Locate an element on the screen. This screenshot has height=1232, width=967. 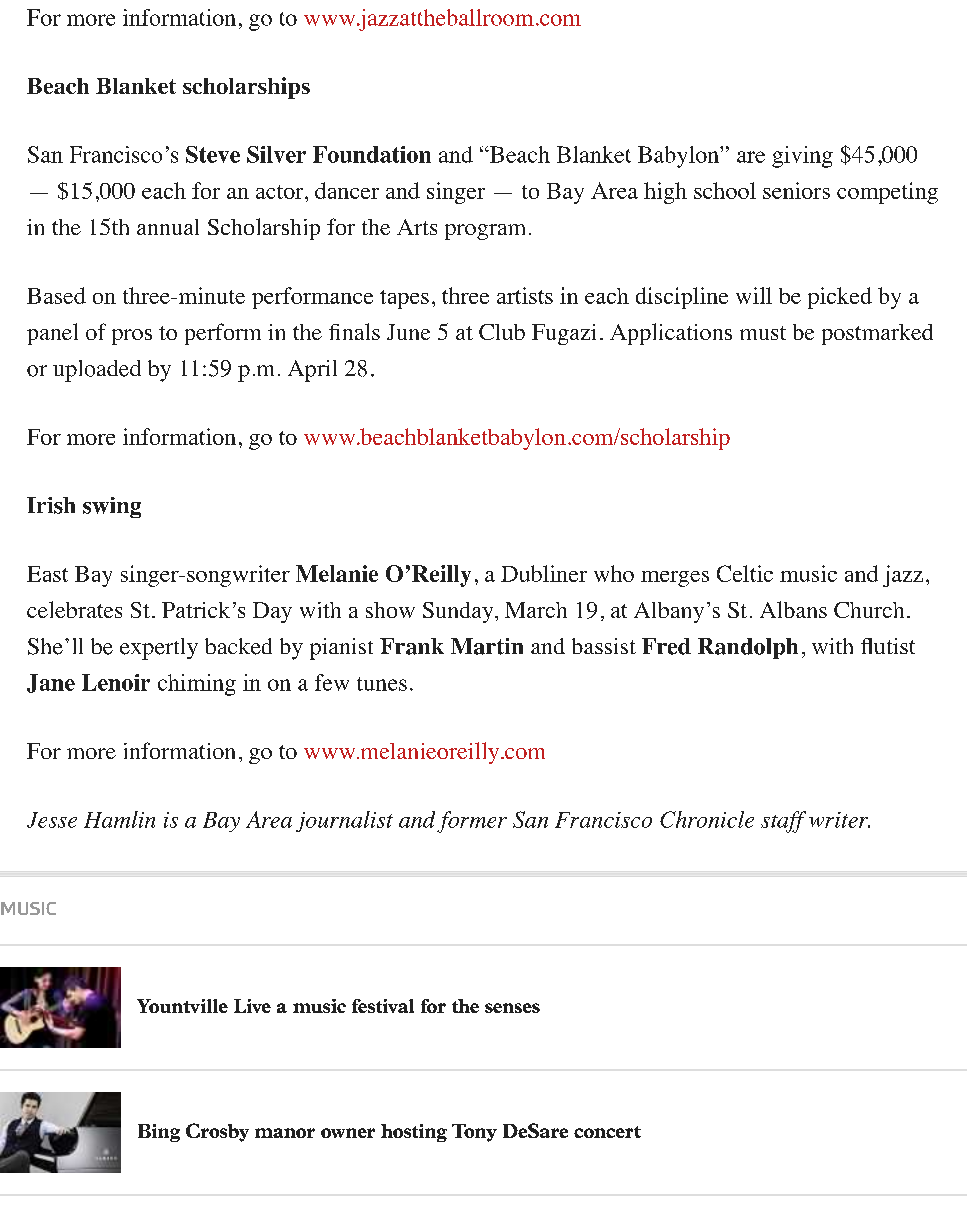
Randolph is located at coordinates (748, 648).
